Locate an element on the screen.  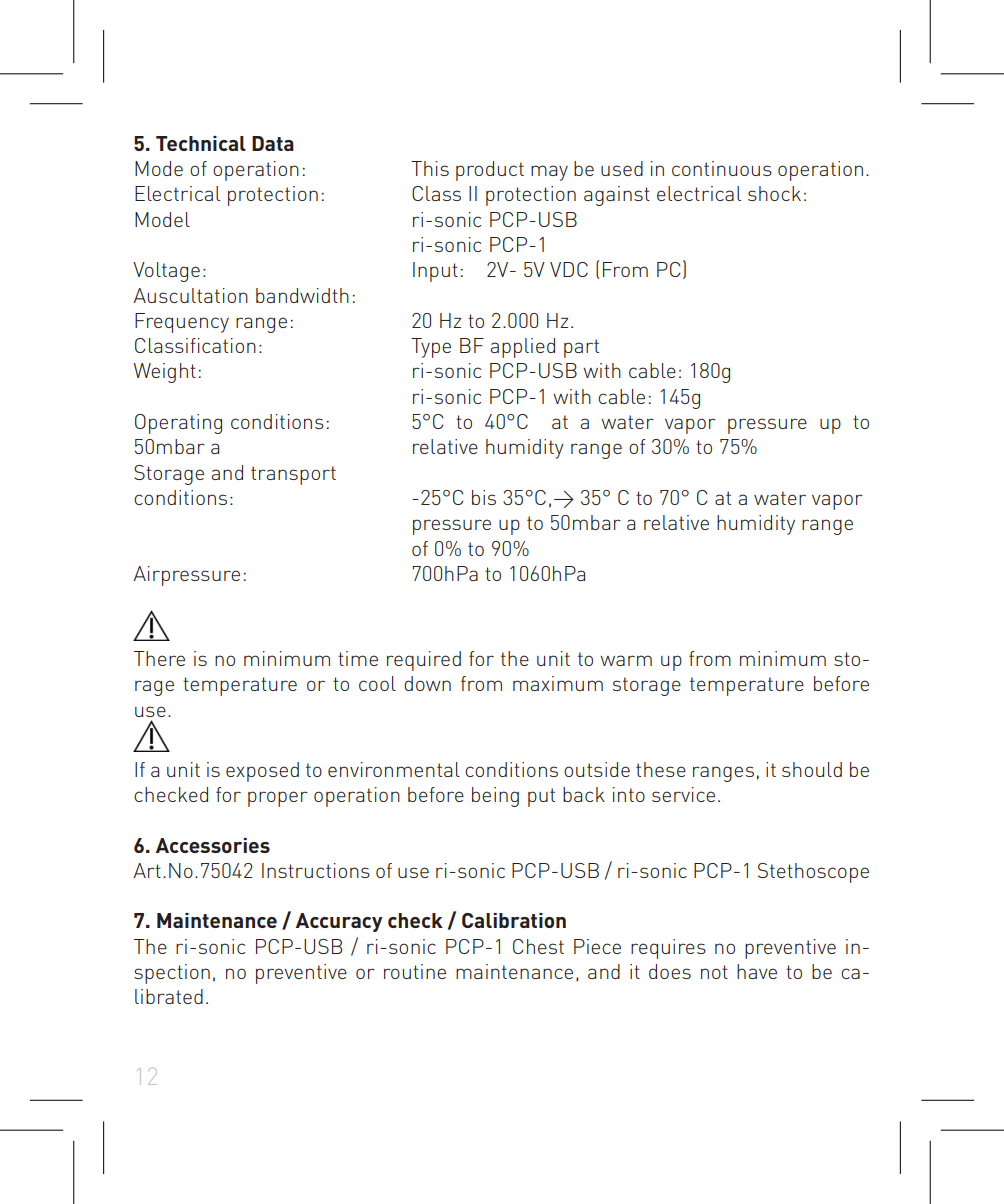
continuous is located at coordinates (722, 168).
